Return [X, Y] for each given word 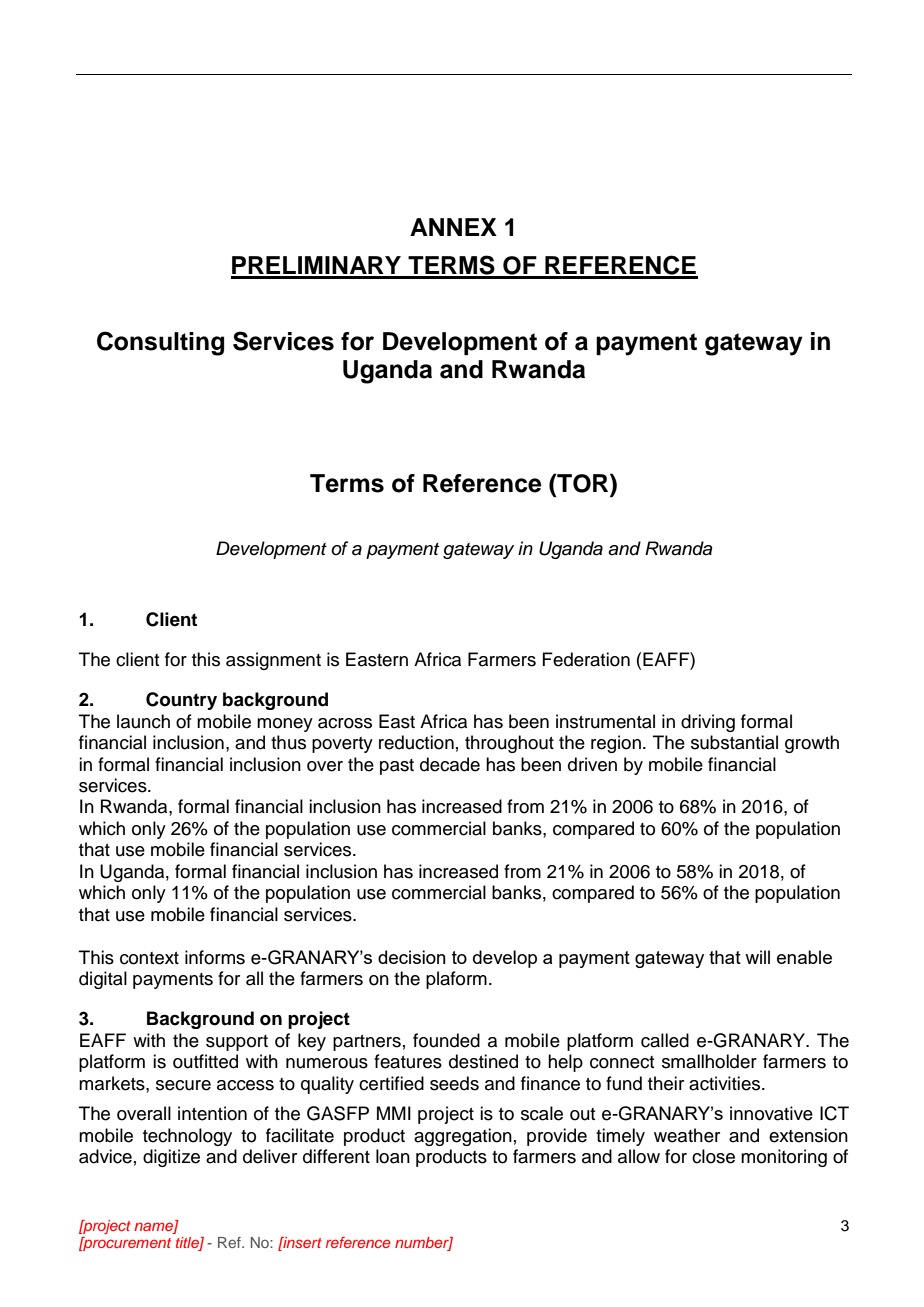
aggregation [463, 1137]
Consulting [160, 343]
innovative [771, 1113]
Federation [586, 659]
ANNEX [453, 227]
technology [187, 1137]
